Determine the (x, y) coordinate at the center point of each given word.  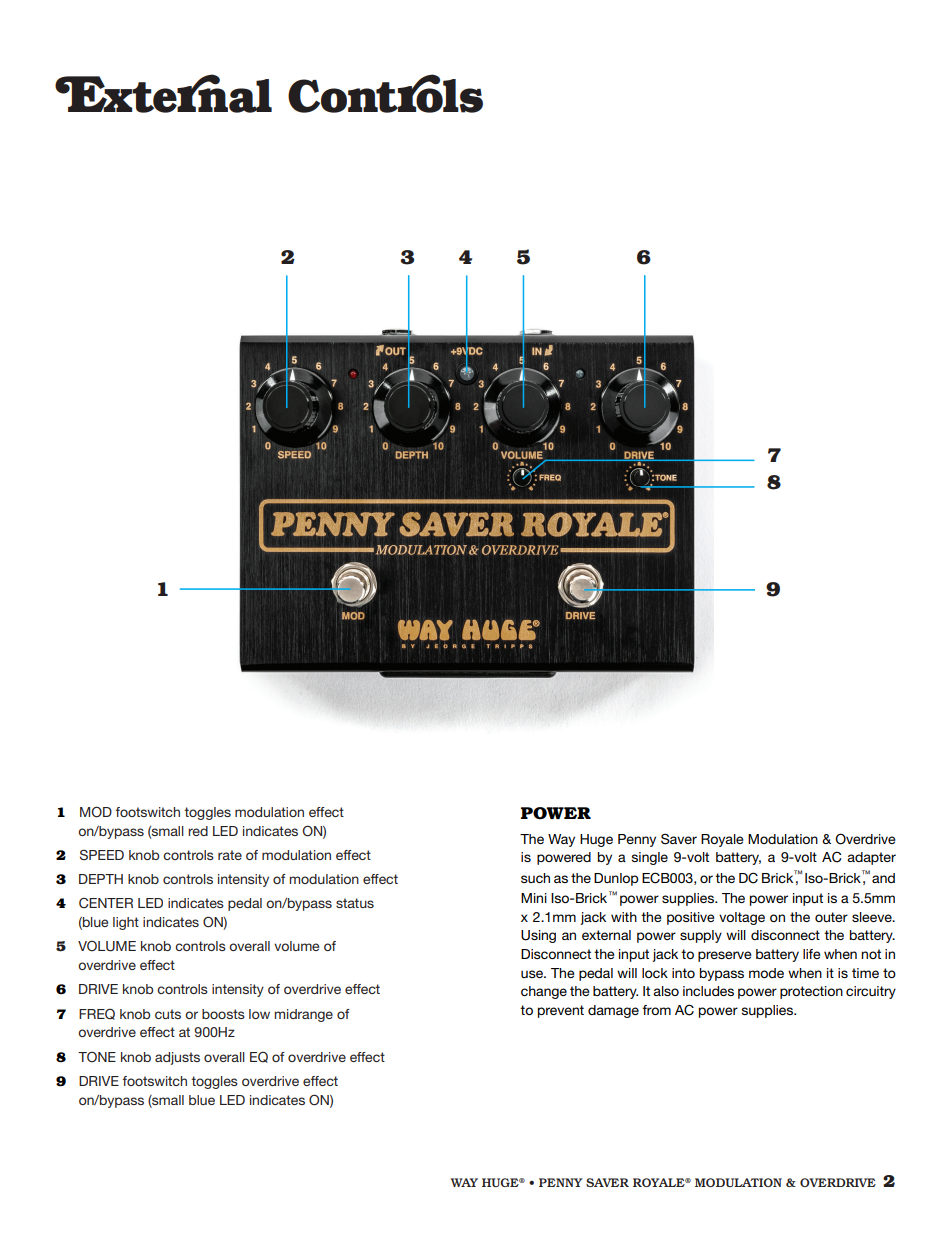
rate (230, 855)
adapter (871, 858)
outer (831, 917)
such (535, 878)
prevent (561, 1011)
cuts (168, 1014)
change (544, 992)
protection (811, 992)
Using (538, 936)
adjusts (177, 1058)
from (656, 1010)
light (126, 923)
